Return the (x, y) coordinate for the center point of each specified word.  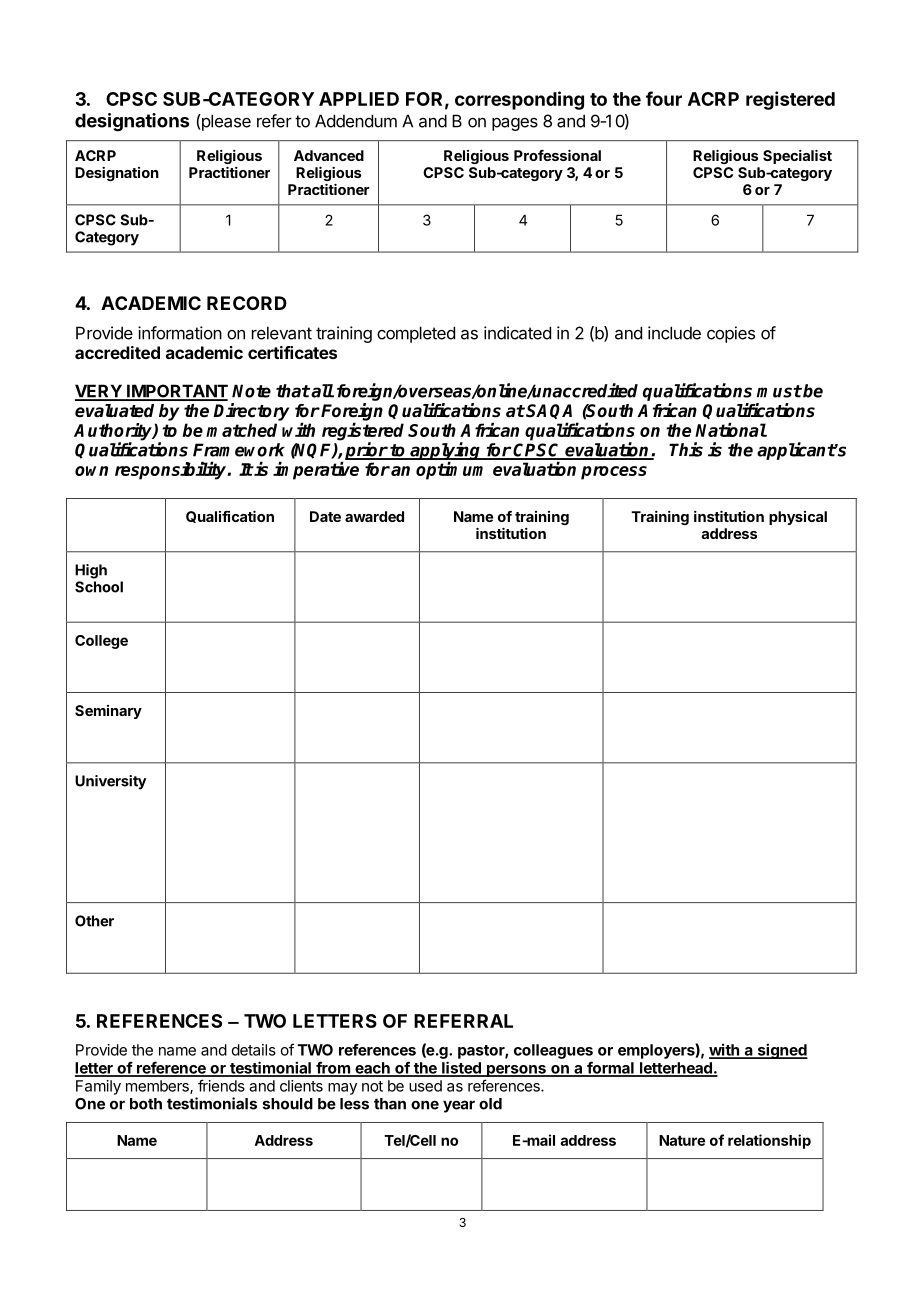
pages (515, 124)
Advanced (329, 155)
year (459, 1106)
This (686, 449)
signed (781, 1051)
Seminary (108, 712)
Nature (682, 1140)
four (664, 98)
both (146, 1104)
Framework (239, 450)
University (110, 782)
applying (445, 452)
